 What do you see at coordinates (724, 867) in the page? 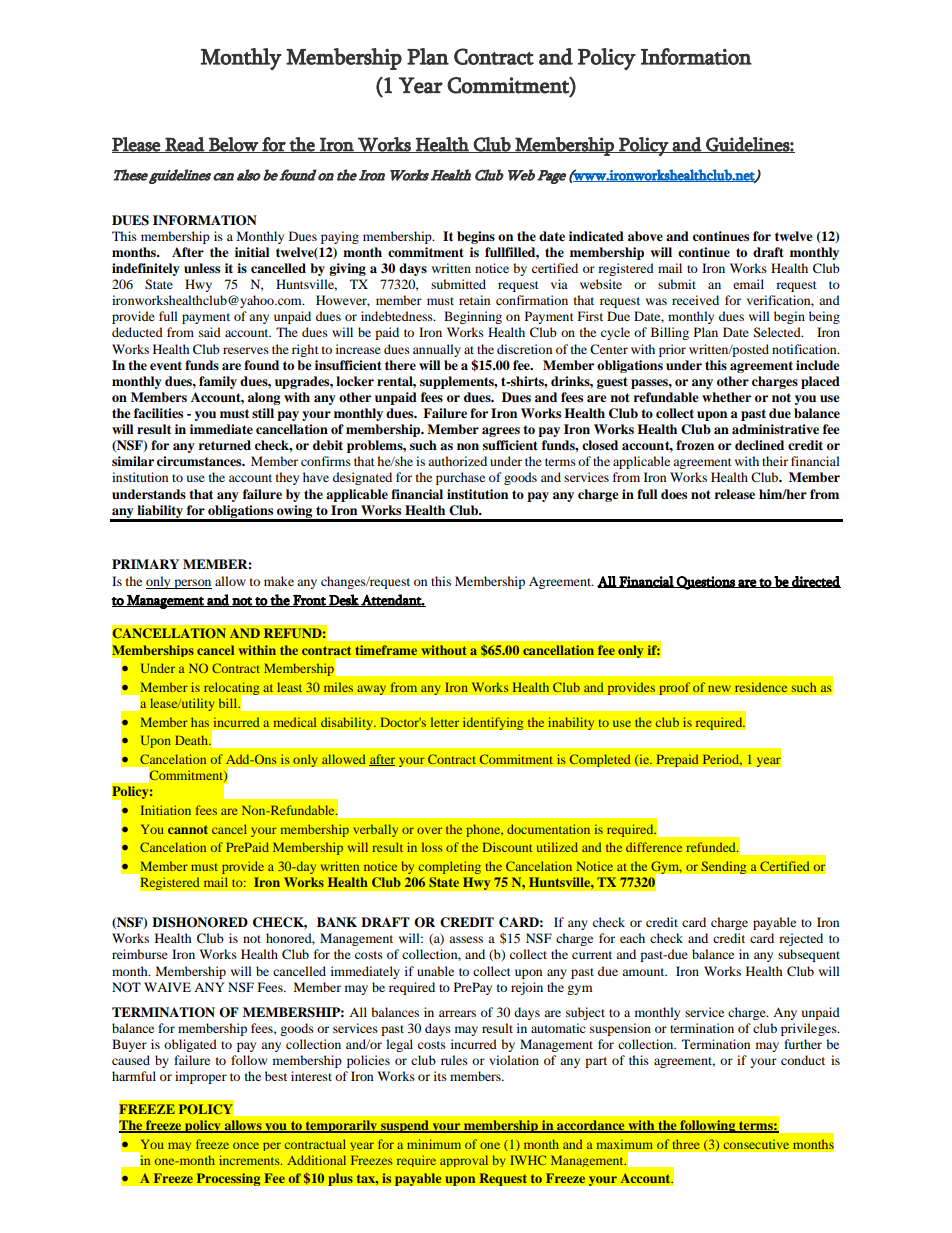
I see `Sending` at bounding box center [724, 867].
